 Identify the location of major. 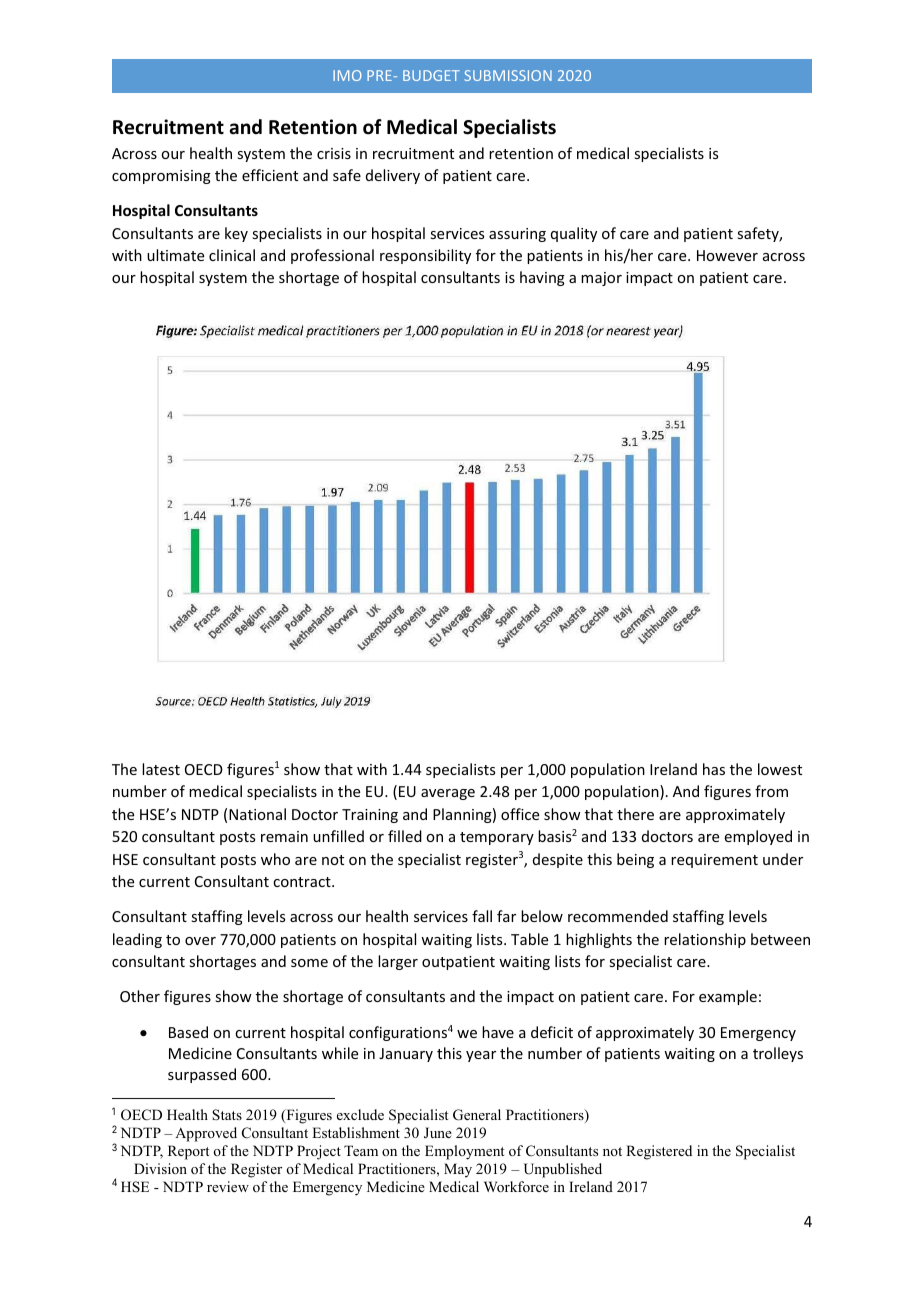
(601, 279).
